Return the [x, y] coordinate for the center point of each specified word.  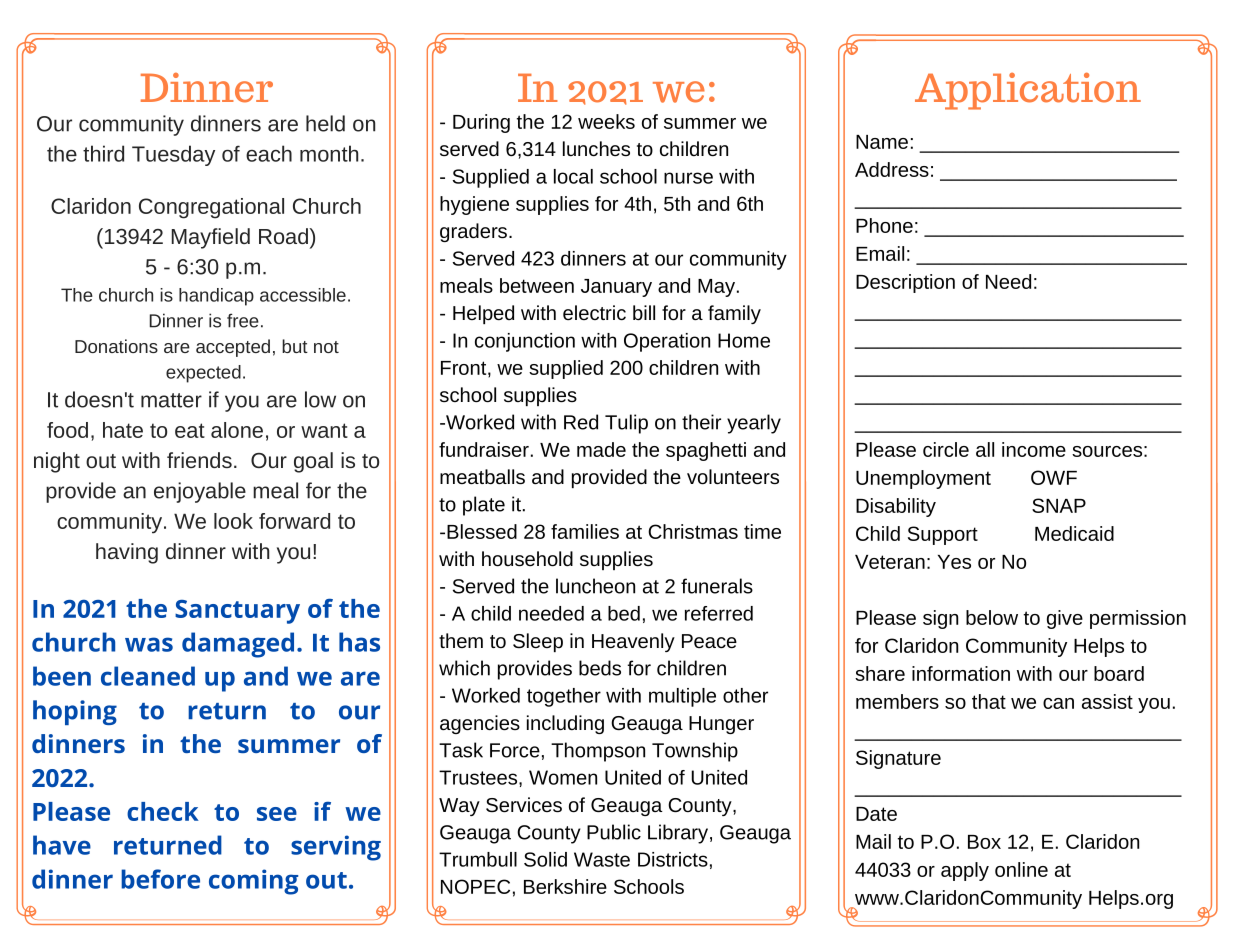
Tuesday [173, 155]
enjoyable [200, 492]
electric [594, 312]
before [160, 879]
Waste [602, 859]
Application [1028, 91]
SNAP [1059, 505]
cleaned [148, 676]
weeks [606, 121]
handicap [216, 297]
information [961, 673]
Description [905, 283]
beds [600, 668]
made [601, 449]
